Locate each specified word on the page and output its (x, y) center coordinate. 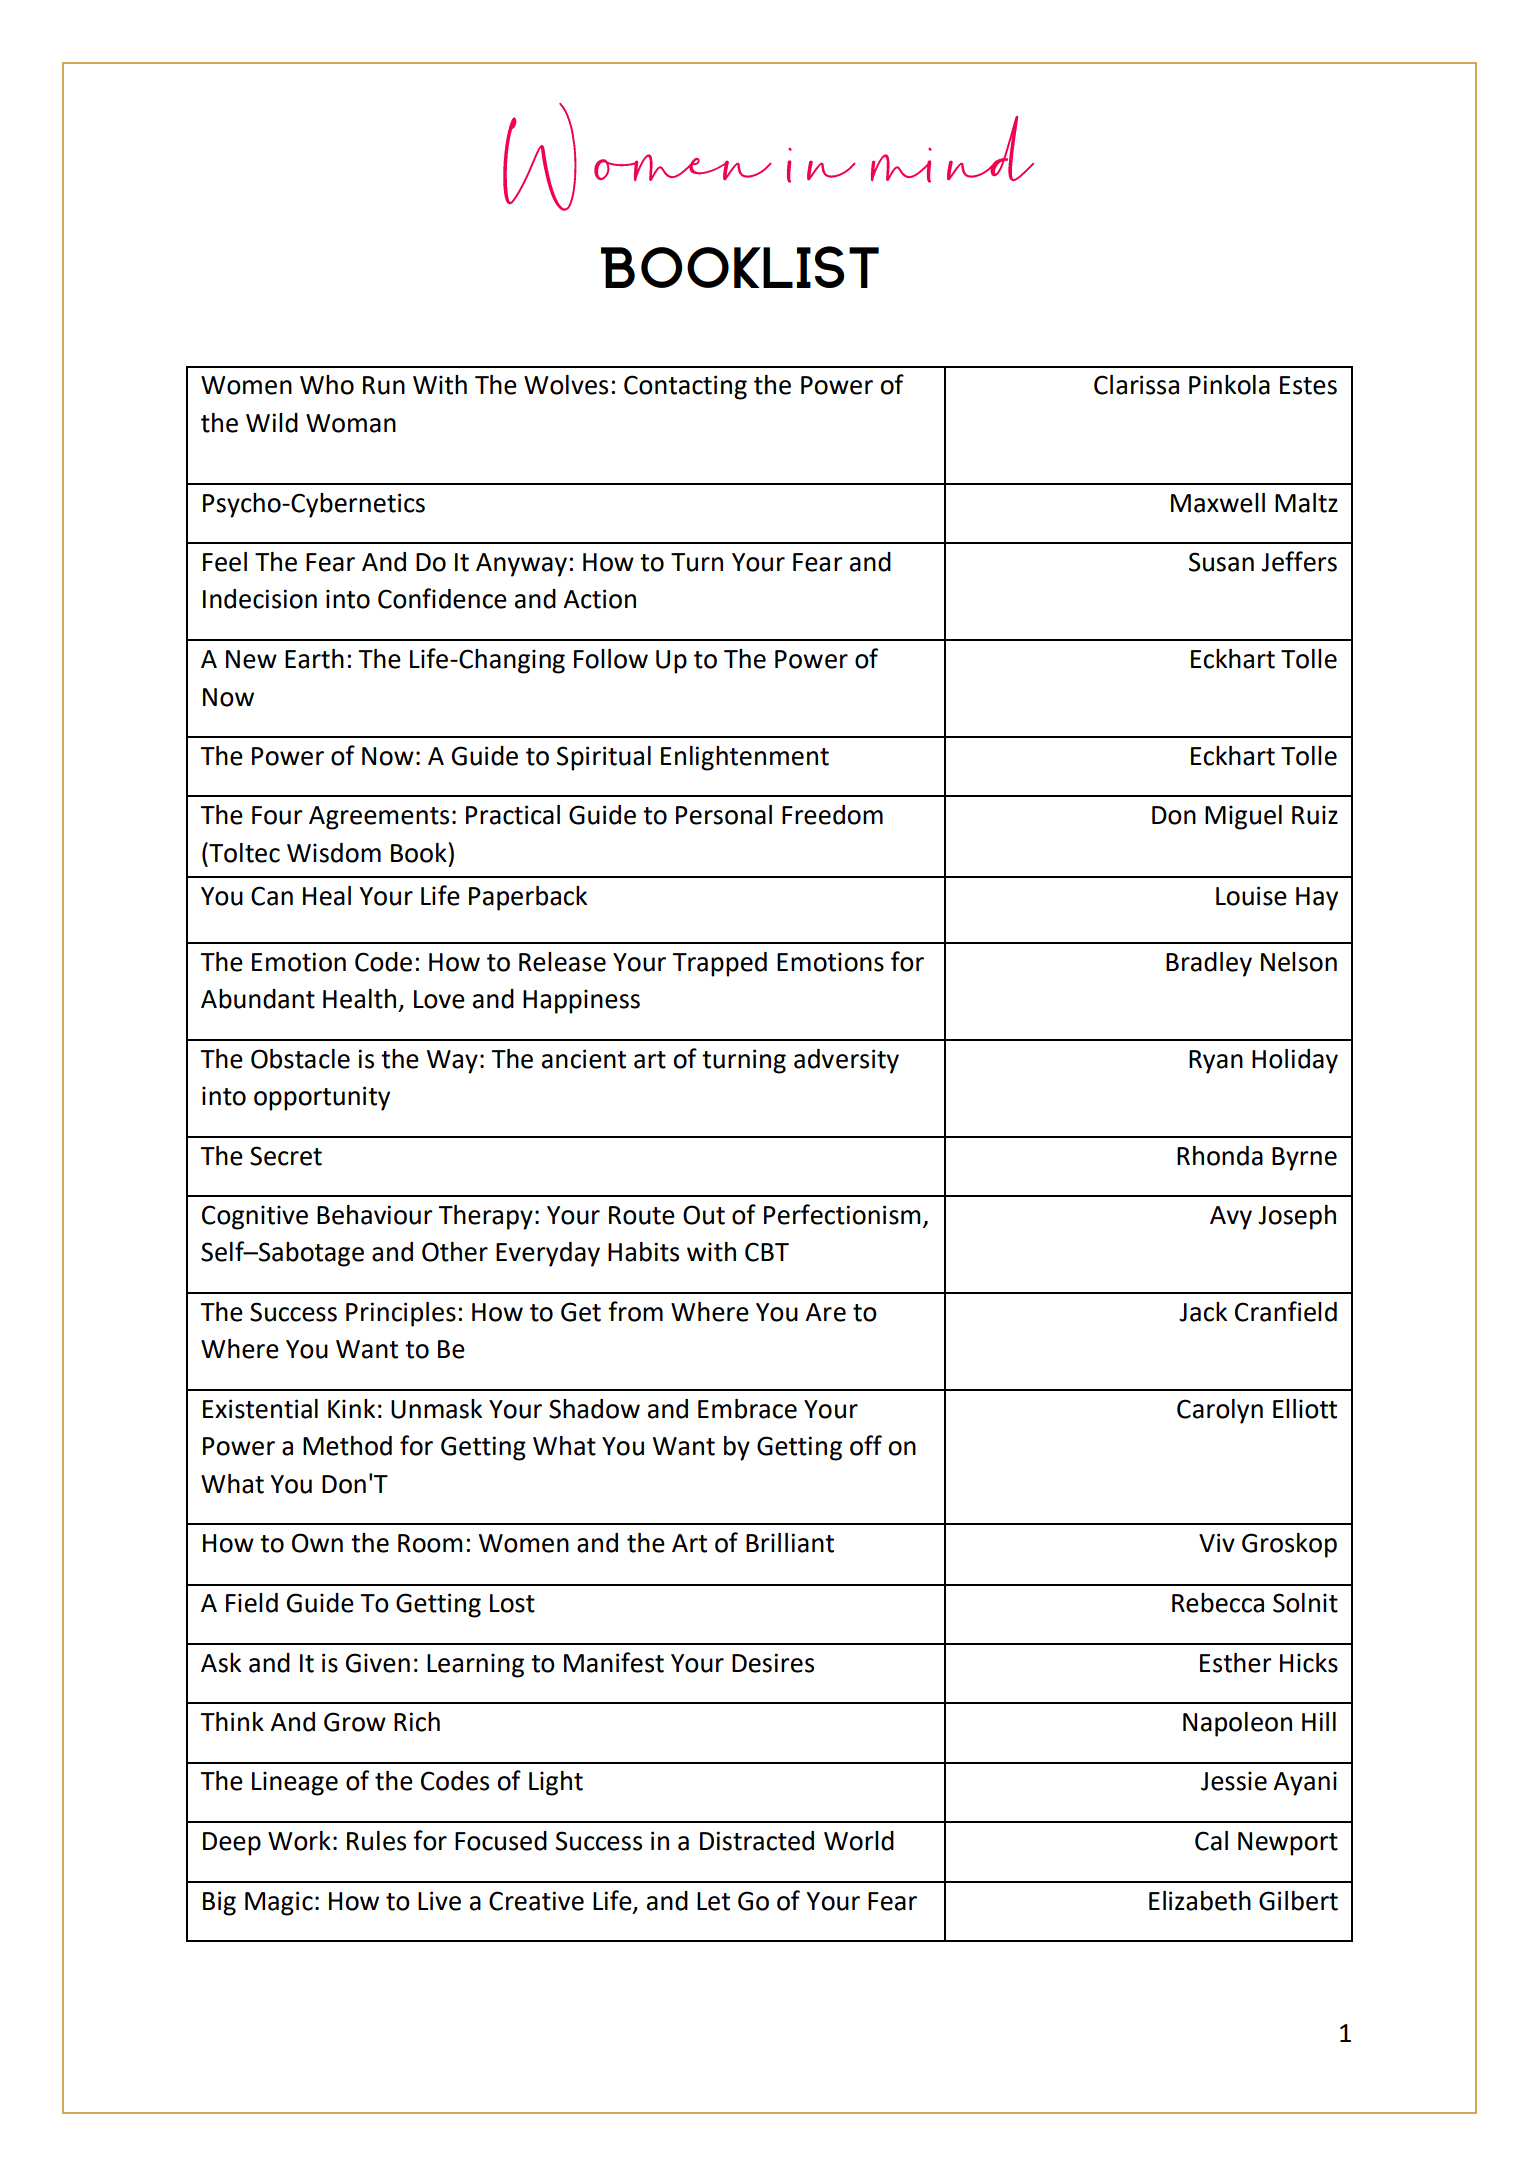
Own (317, 1543)
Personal (724, 815)
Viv (1217, 1542)
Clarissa (1136, 385)
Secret (286, 1156)
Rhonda (1220, 1156)
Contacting (685, 387)
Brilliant (790, 1543)
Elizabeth (1200, 1901)
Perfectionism (842, 1214)
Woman (351, 423)
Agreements (379, 818)
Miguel (1243, 817)
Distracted (757, 1841)
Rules (376, 1841)
